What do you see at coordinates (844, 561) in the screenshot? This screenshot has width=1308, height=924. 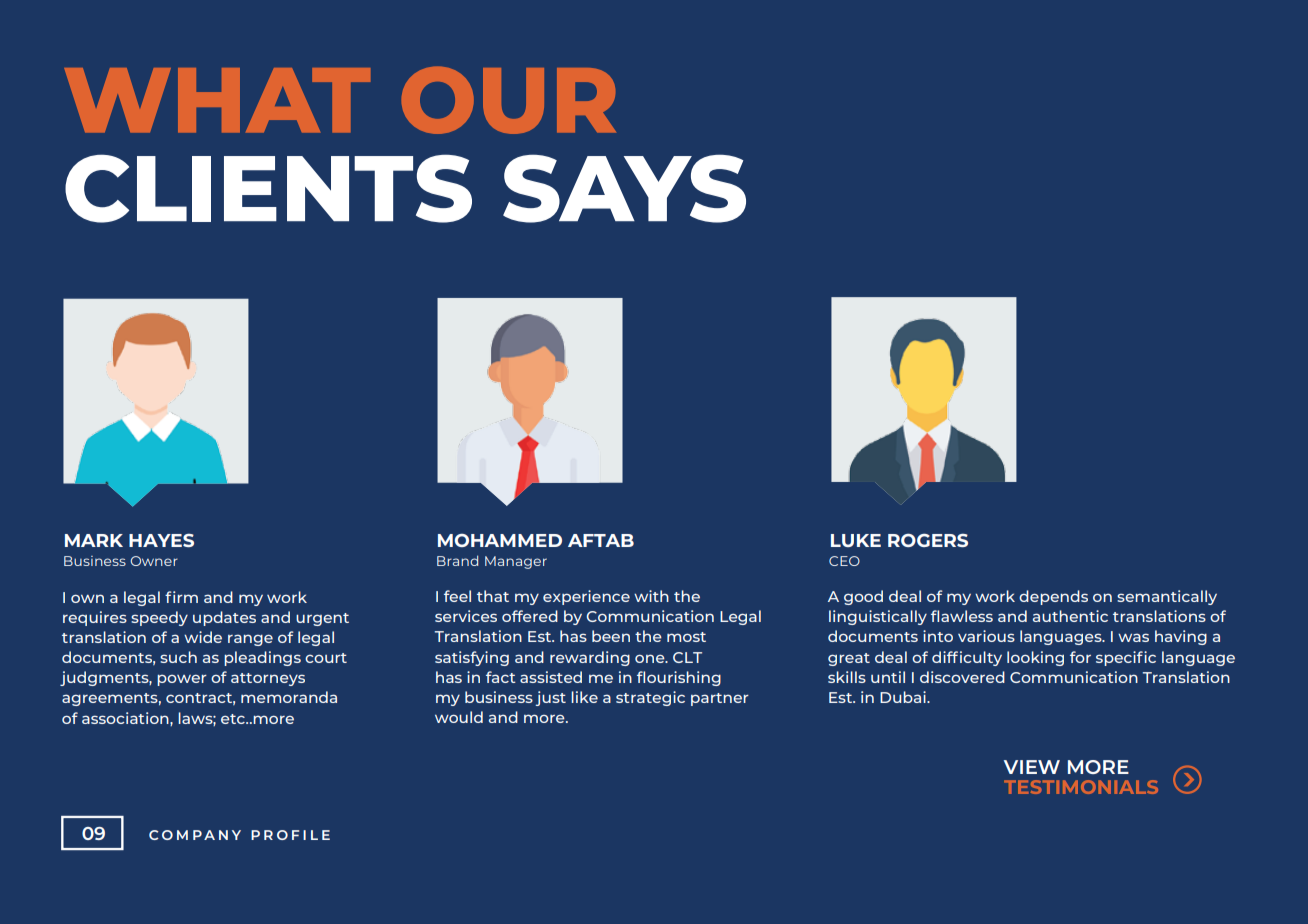 I see `CEO` at bounding box center [844, 561].
